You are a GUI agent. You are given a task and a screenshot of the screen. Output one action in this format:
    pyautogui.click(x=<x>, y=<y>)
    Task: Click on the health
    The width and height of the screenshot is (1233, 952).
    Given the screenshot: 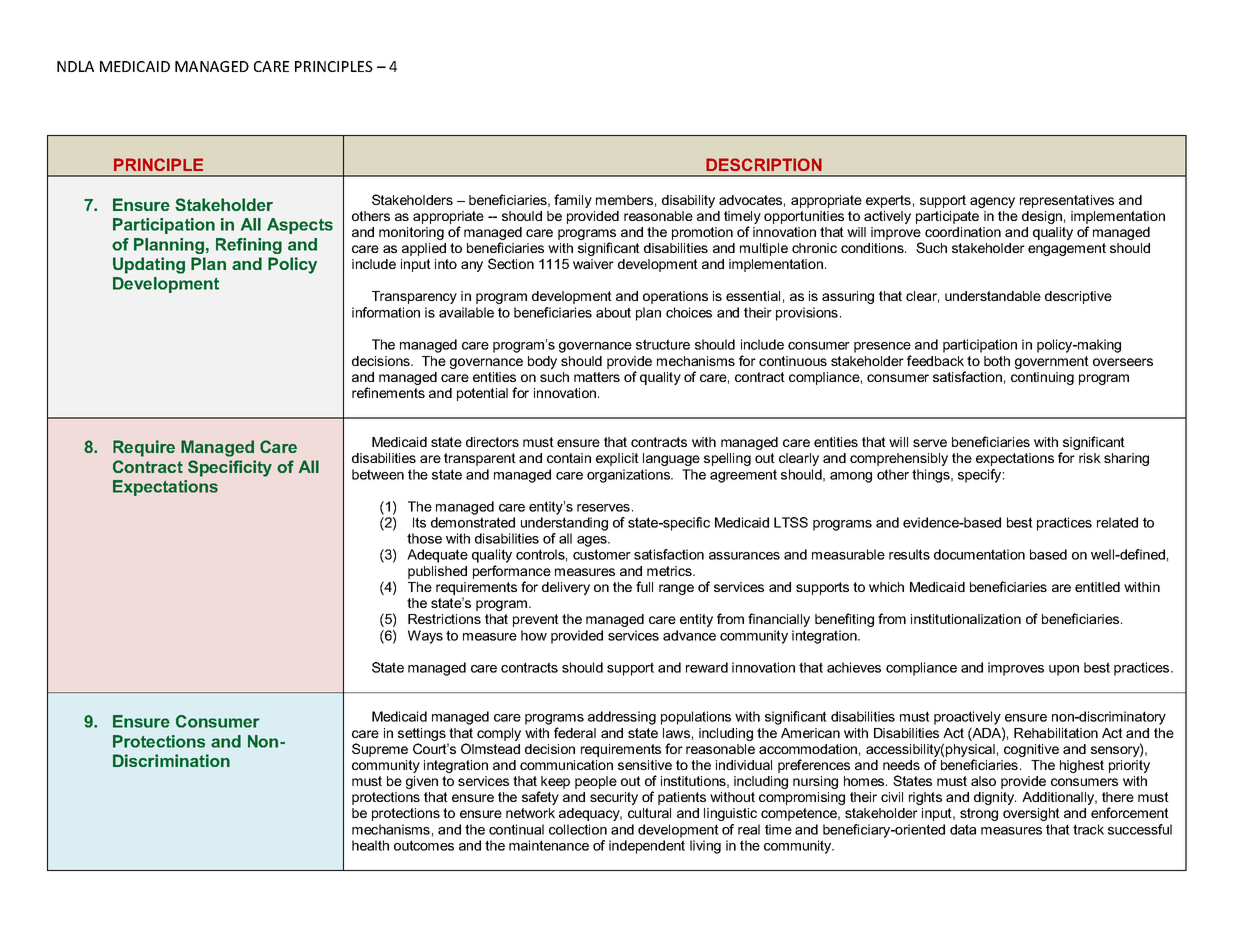 What is the action you would take?
    pyautogui.click(x=370, y=845)
